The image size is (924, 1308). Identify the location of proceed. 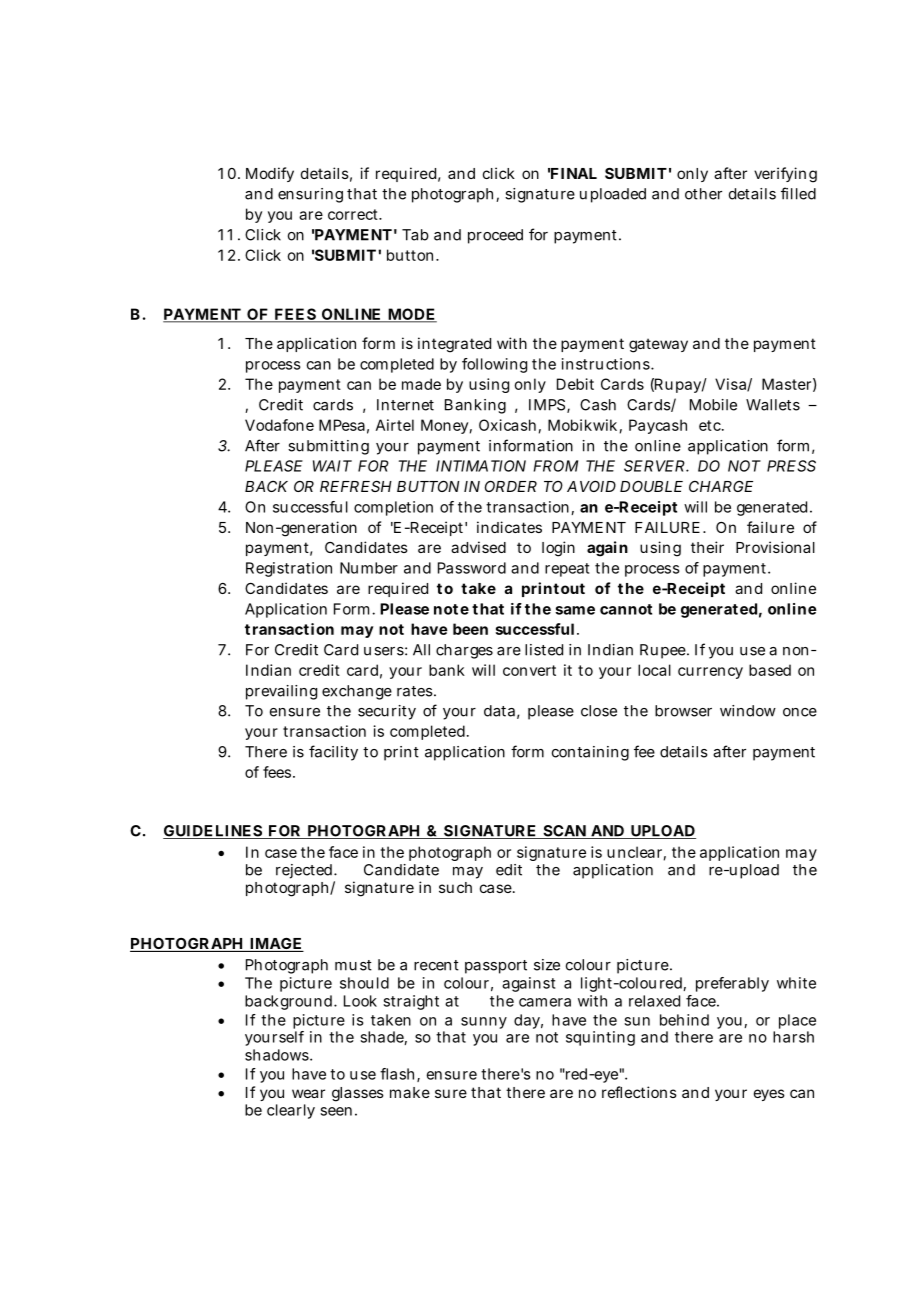
(495, 236).
